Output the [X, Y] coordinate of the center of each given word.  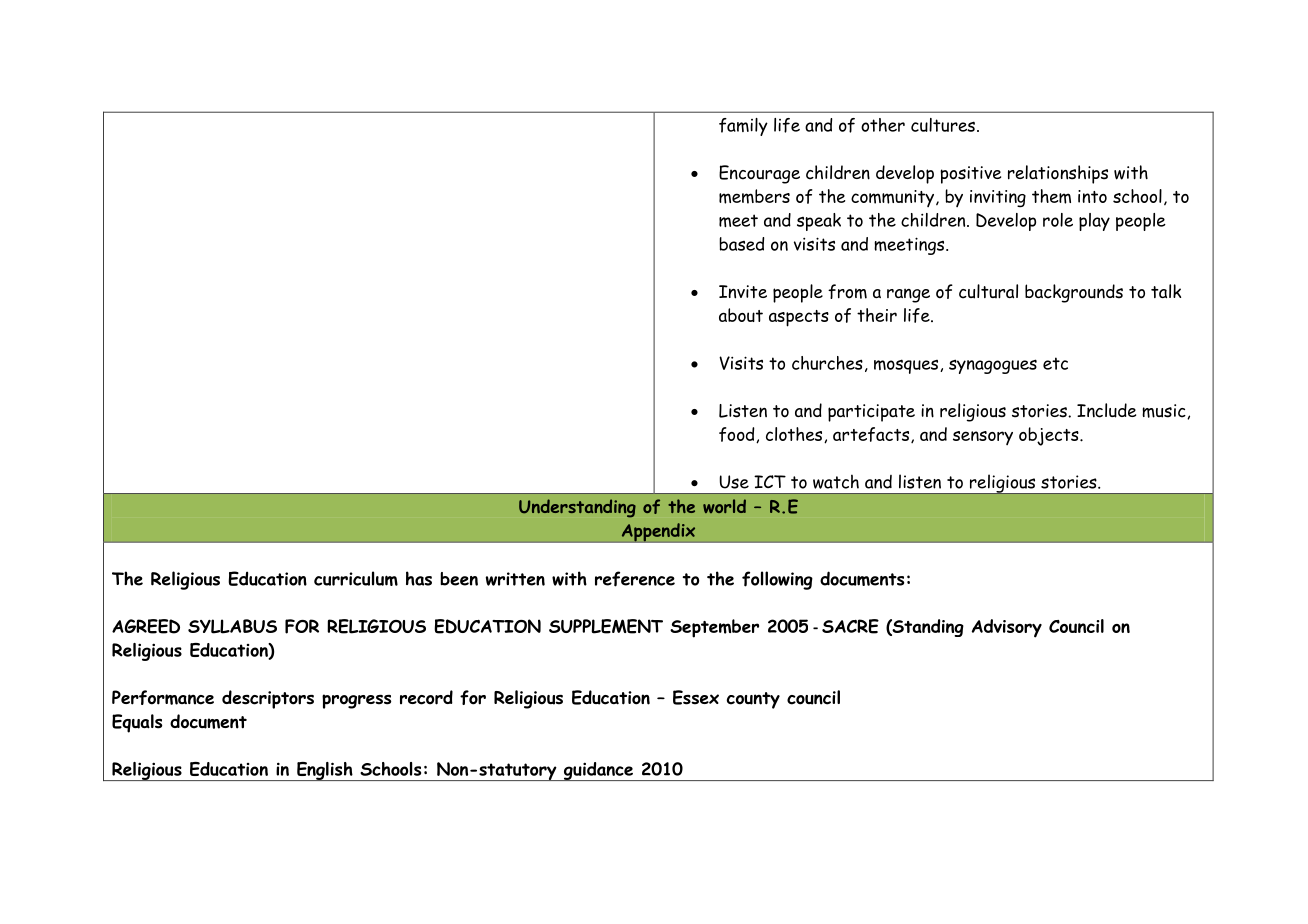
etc [1055, 363]
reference [635, 579]
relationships [1058, 174]
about [741, 315]
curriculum [356, 578]
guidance [598, 771]
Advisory [1007, 628]
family [743, 127]
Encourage [759, 174]
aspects [799, 318]
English [325, 771]
